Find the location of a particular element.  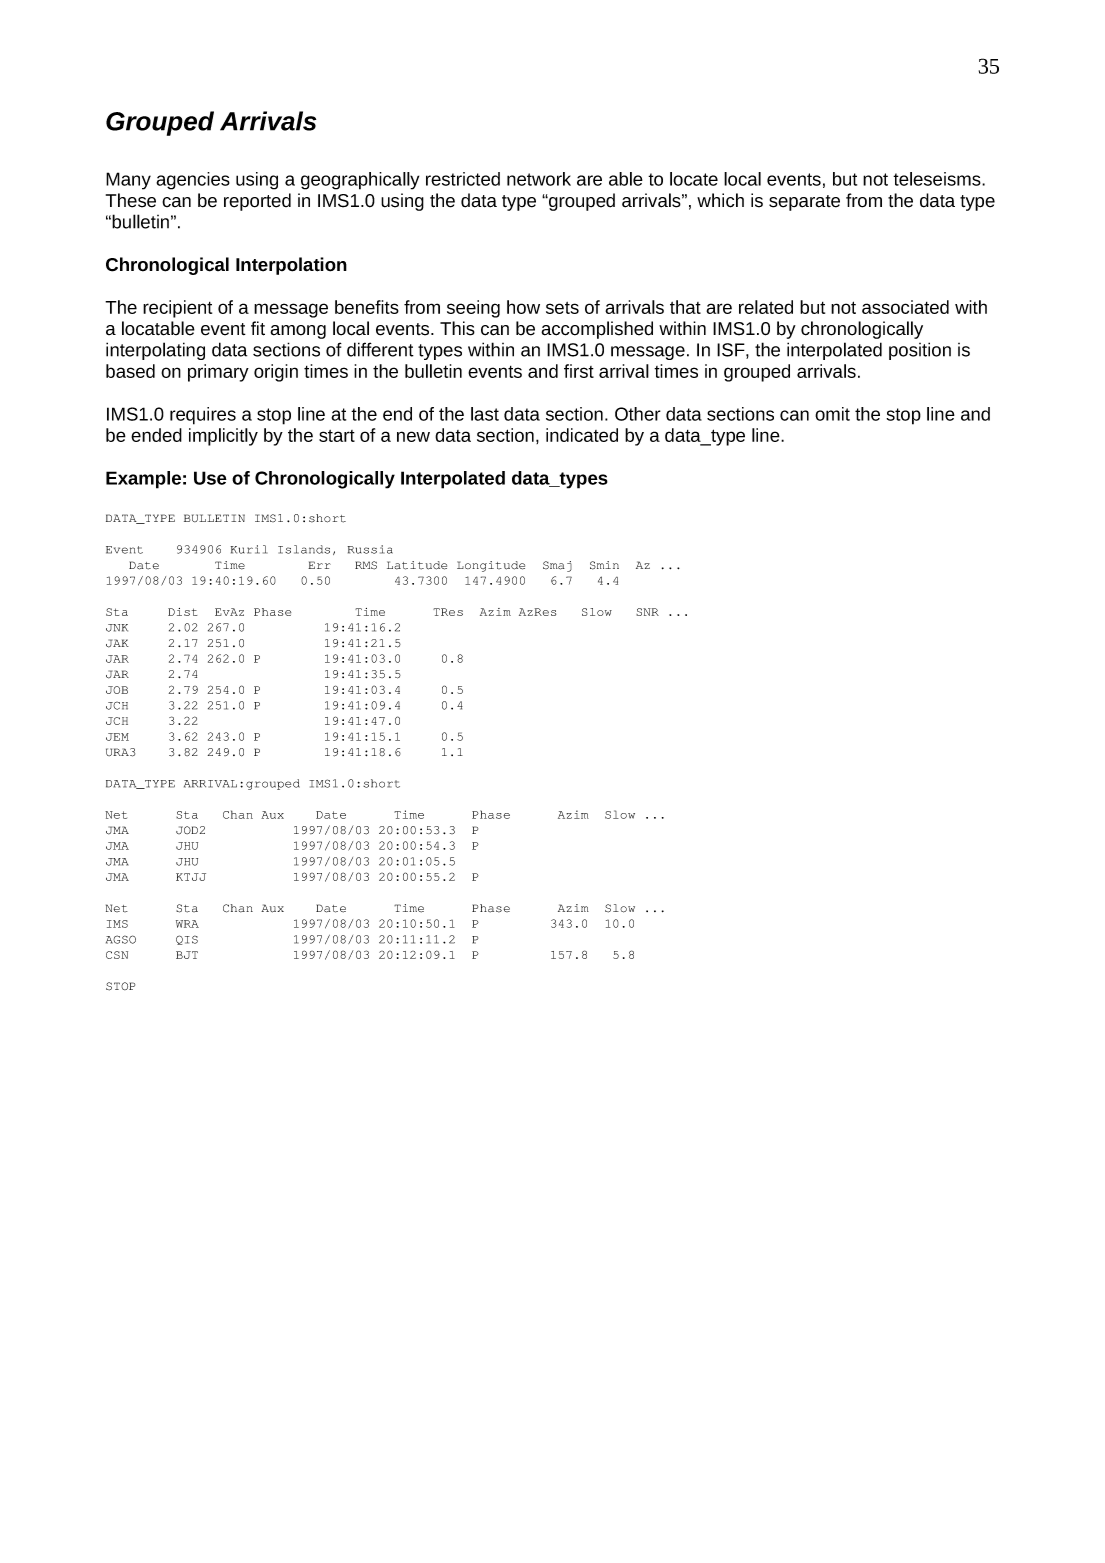

network is located at coordinates (539, 179).
